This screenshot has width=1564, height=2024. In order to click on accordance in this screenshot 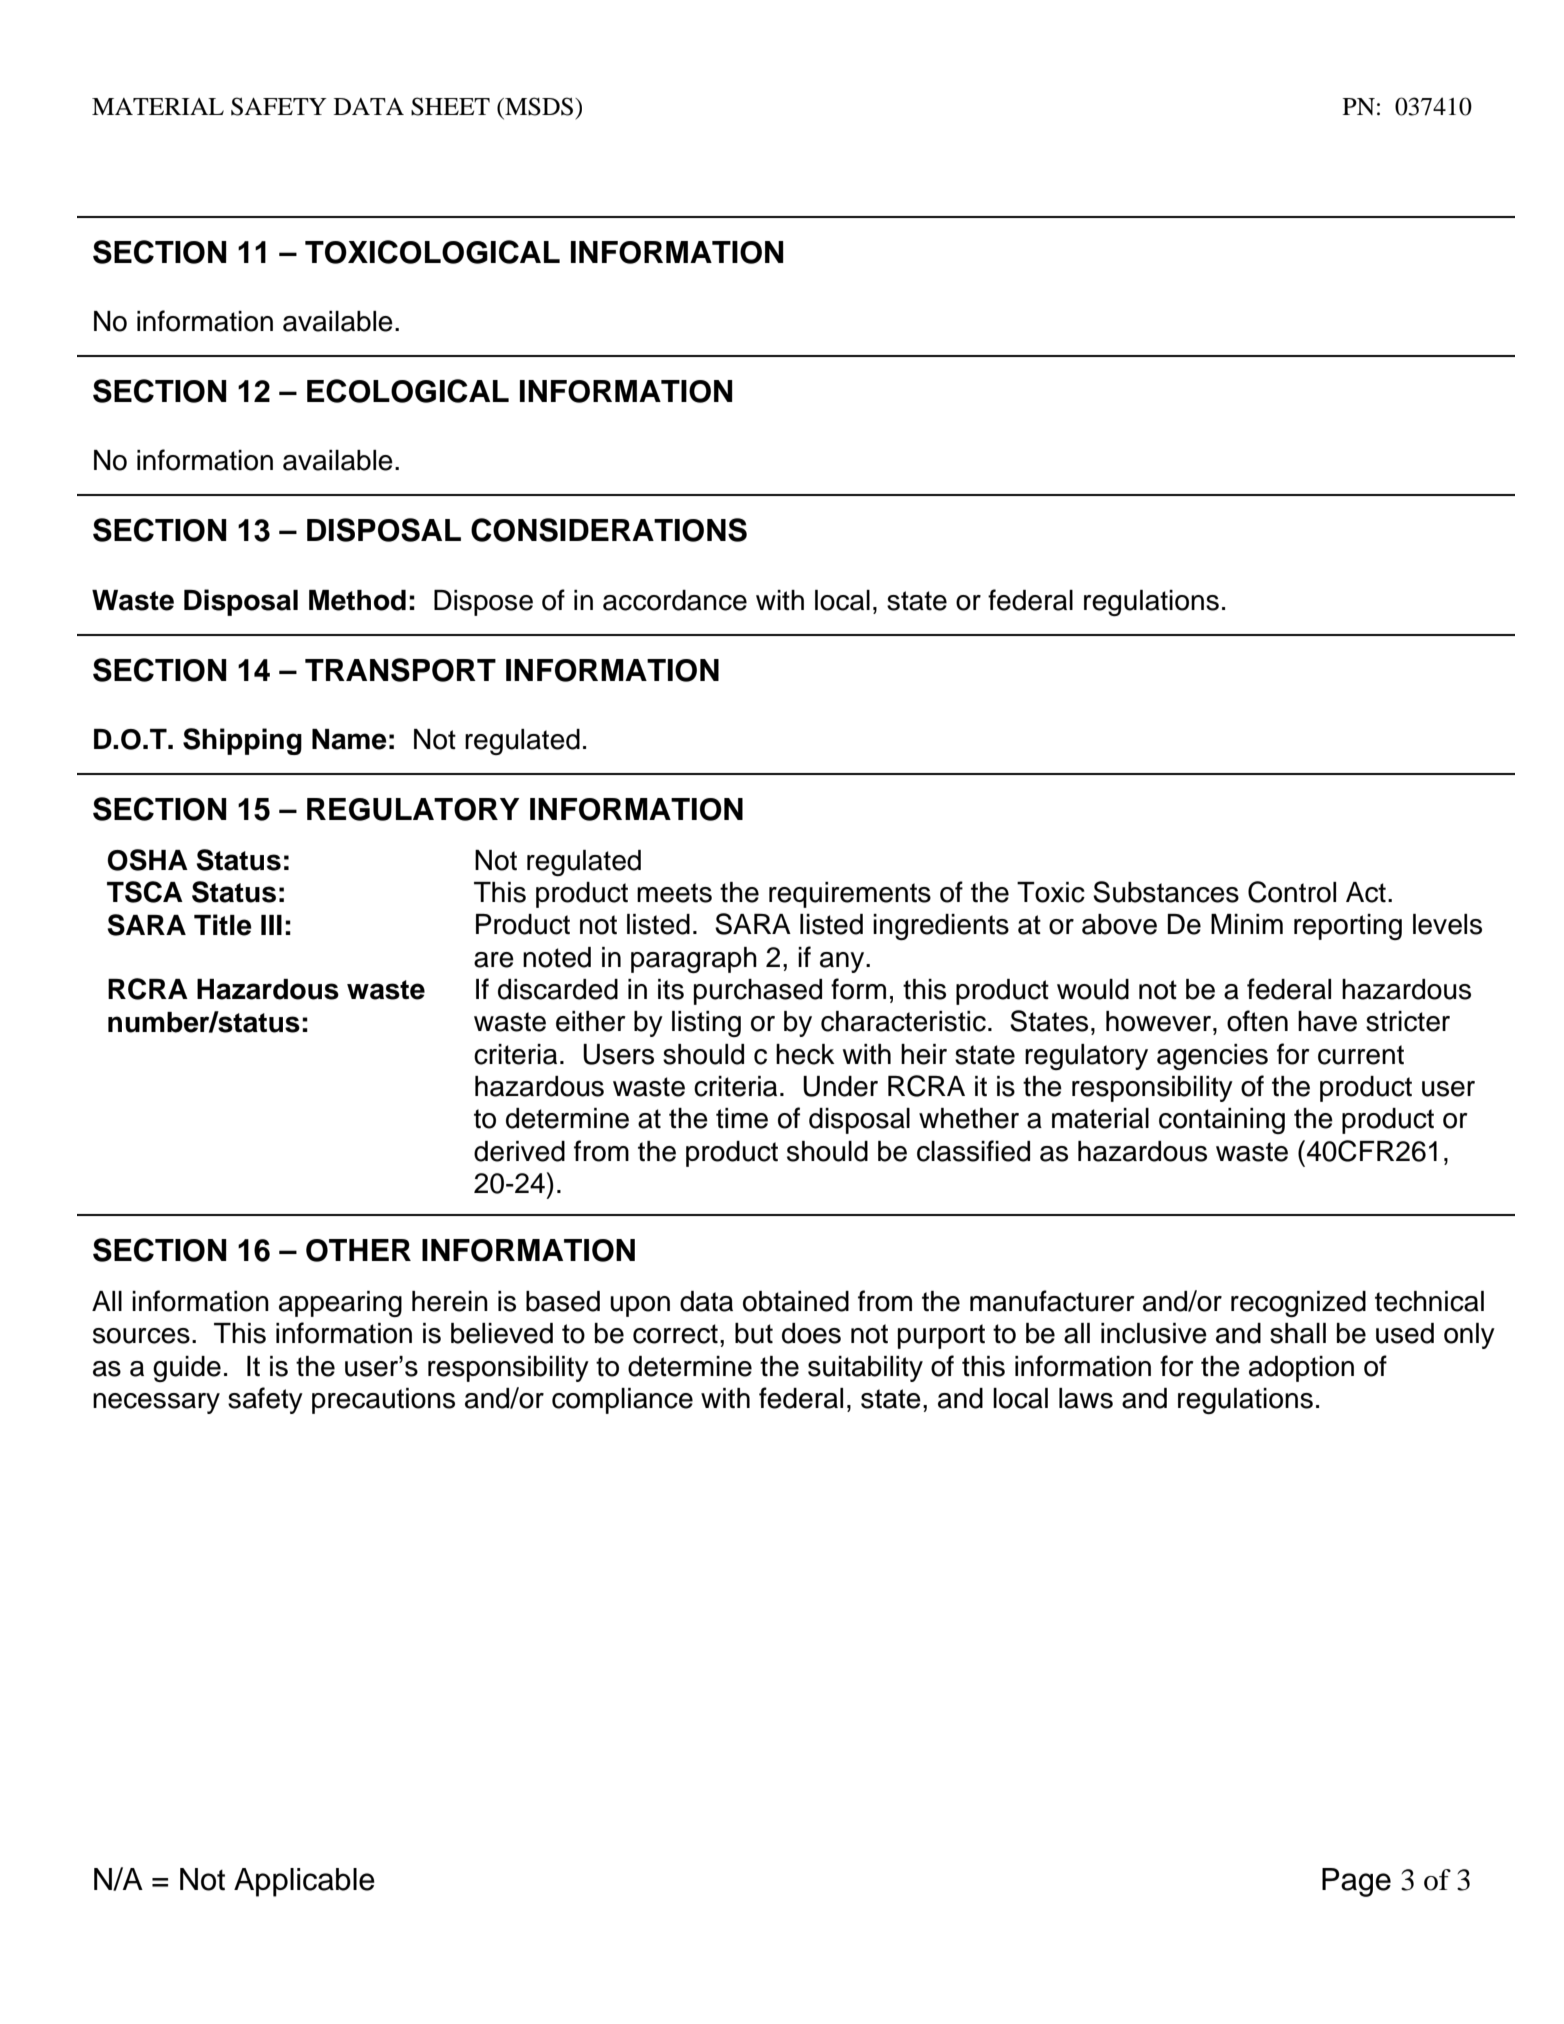, I will do `click(675, 600)`.
